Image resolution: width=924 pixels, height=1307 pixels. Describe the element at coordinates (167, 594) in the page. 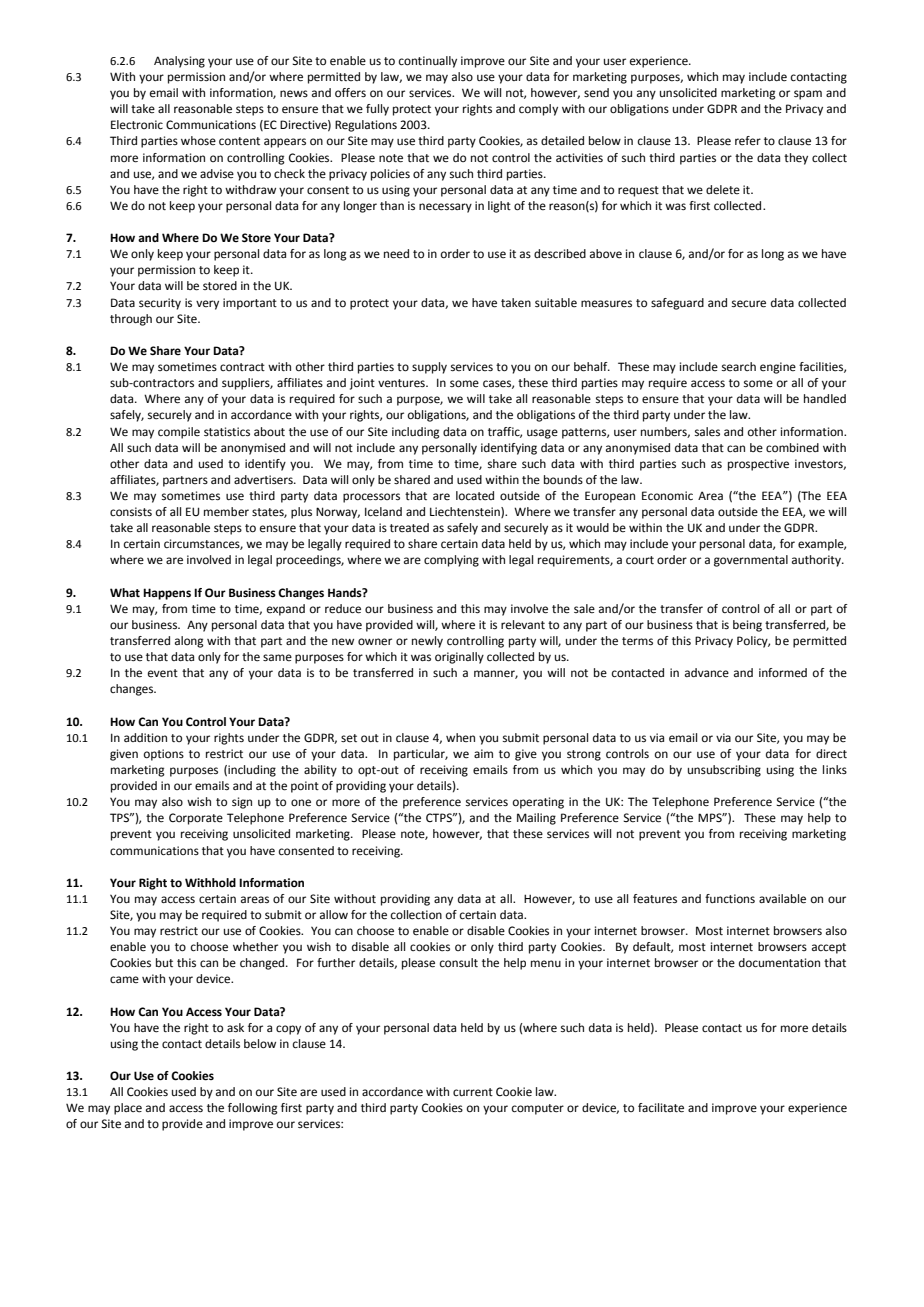

I see `Happens` at that location.
